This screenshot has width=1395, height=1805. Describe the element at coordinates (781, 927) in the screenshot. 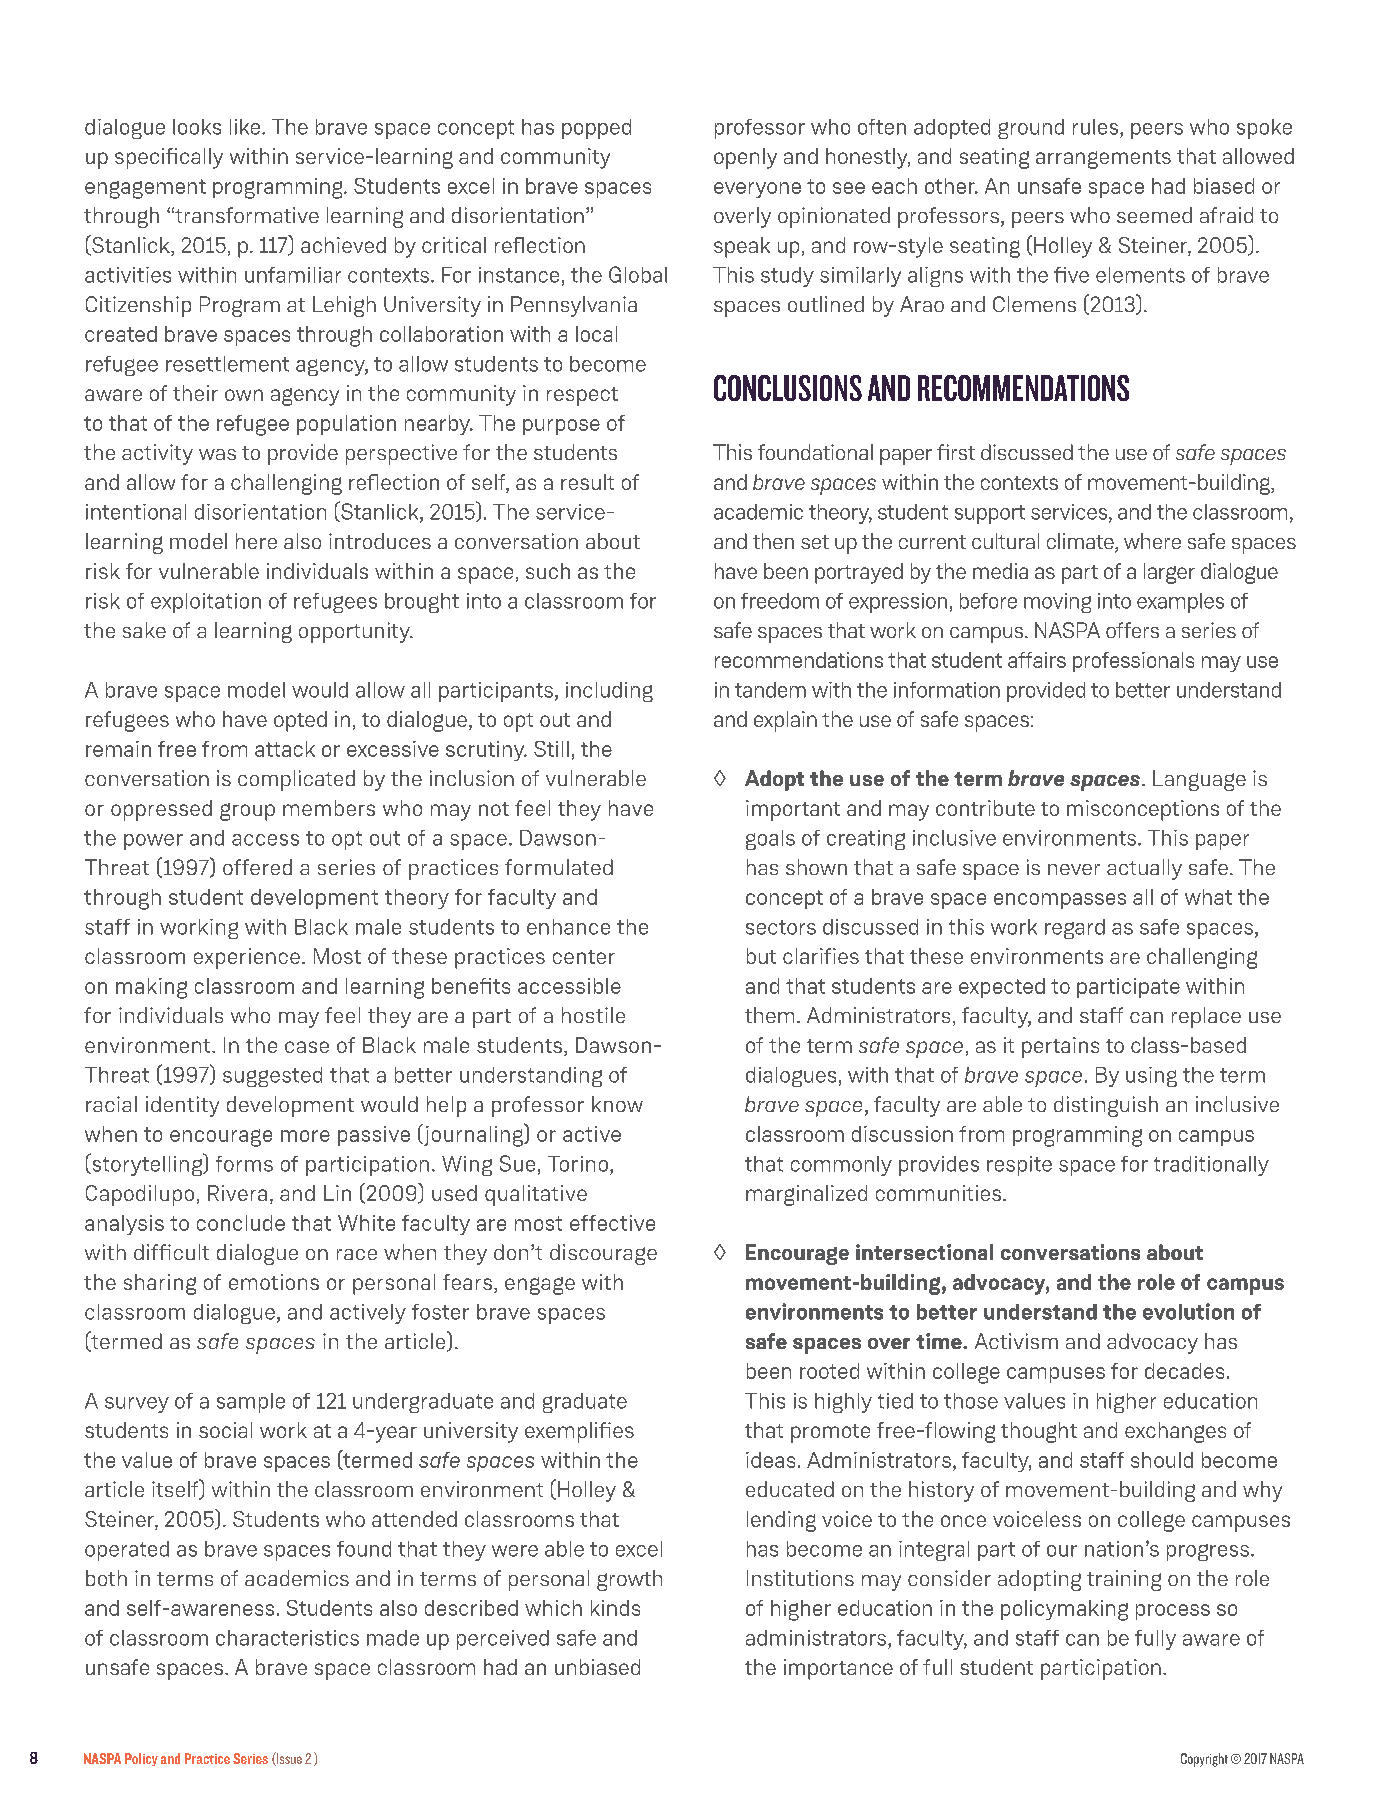

I see `sectors` at that location.
